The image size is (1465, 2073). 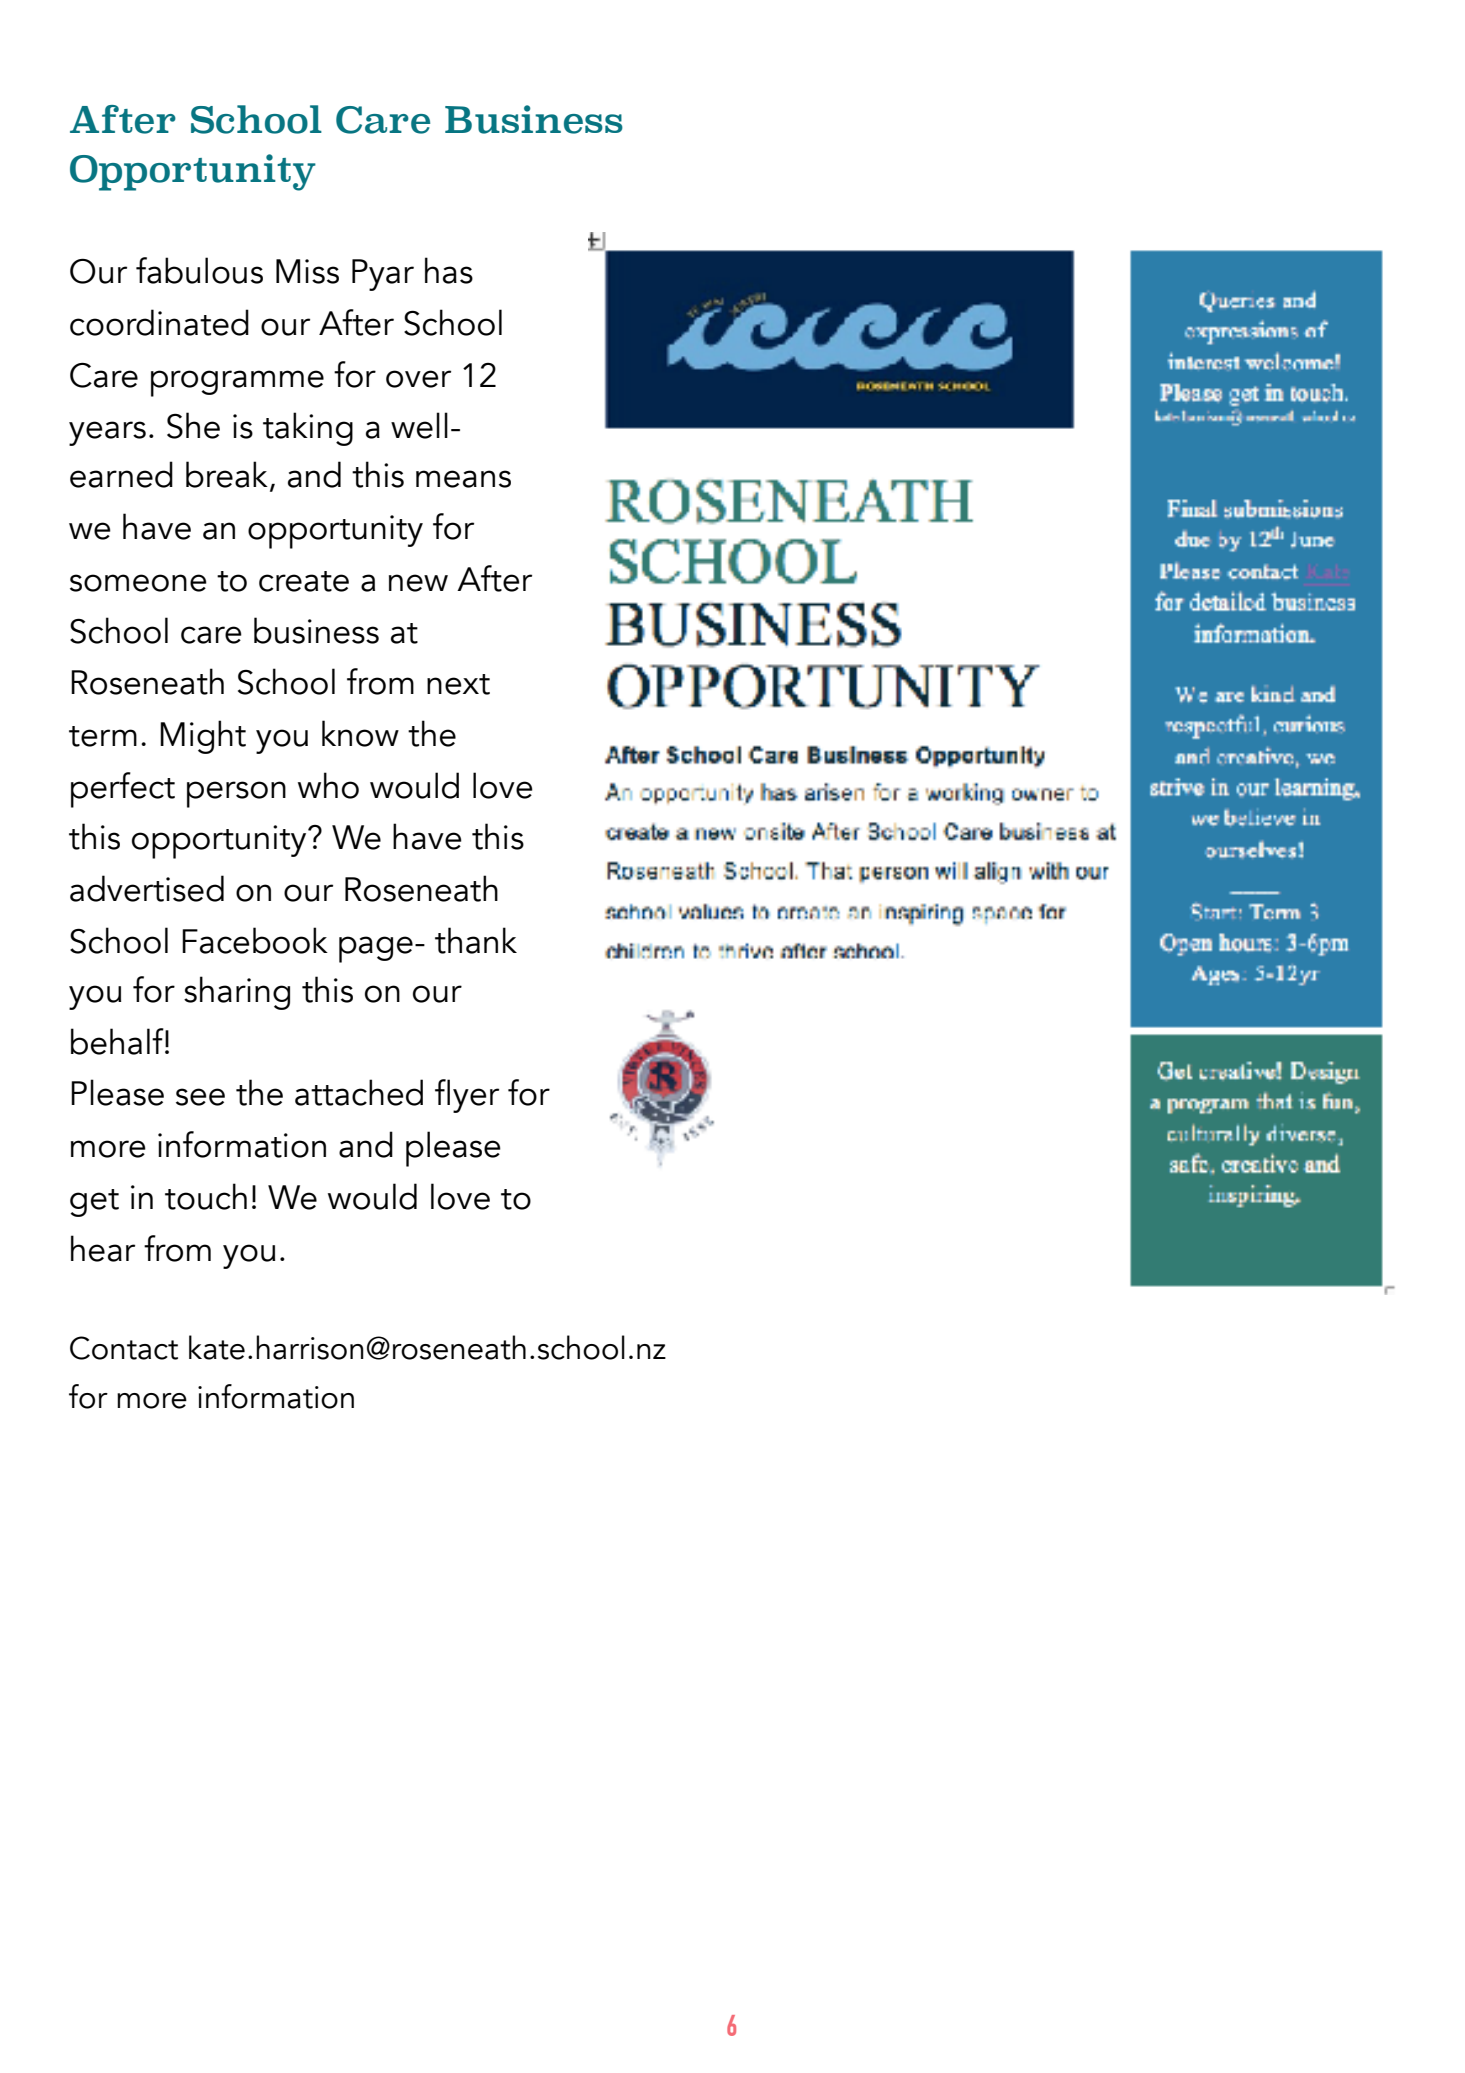 What do you see at coordinates (124, 1348) in the screenshot?
I see `Contact` at bounding box center [124, 1348].
